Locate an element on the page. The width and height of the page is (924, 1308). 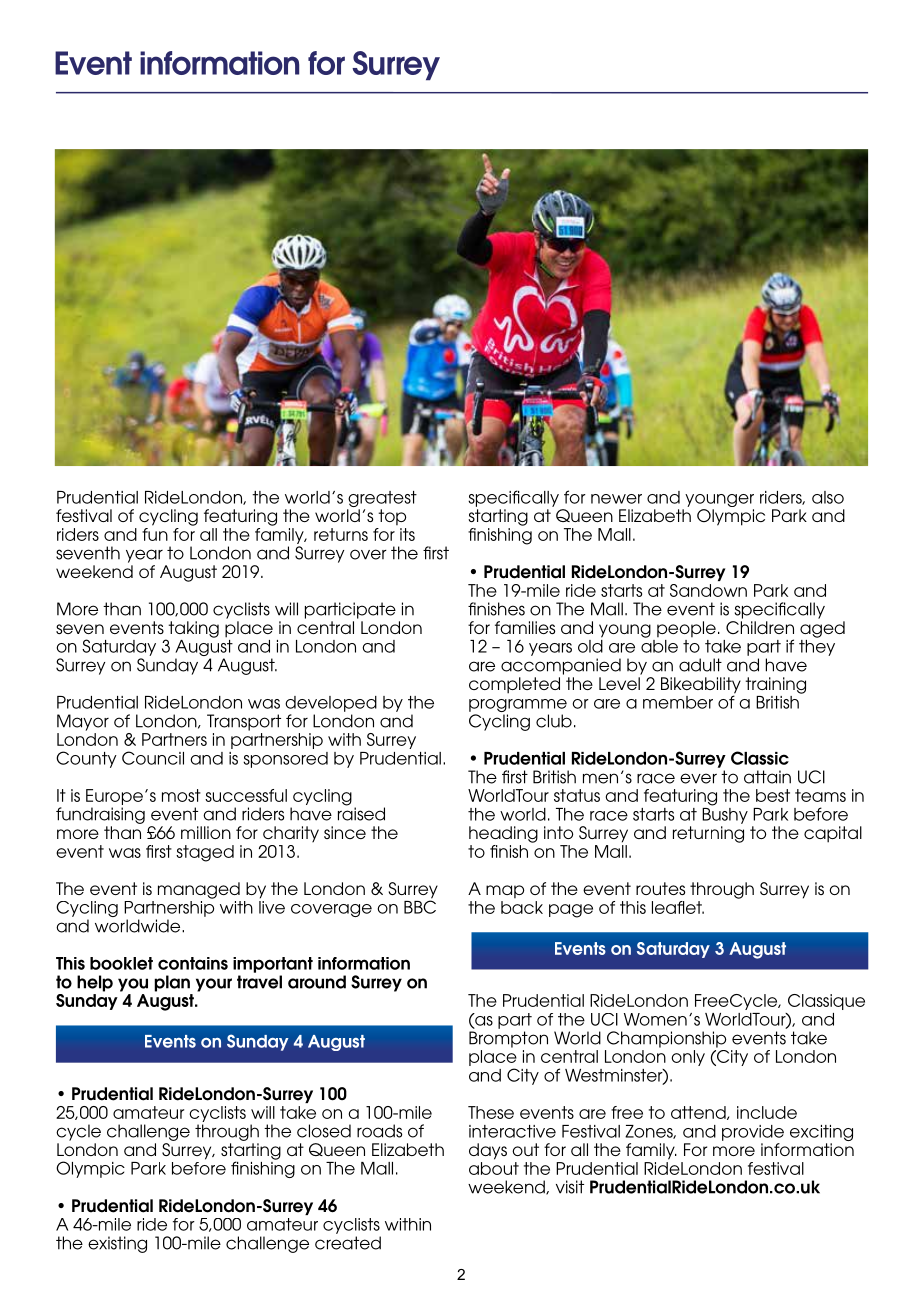
also is located at coordinates (828, 497).
